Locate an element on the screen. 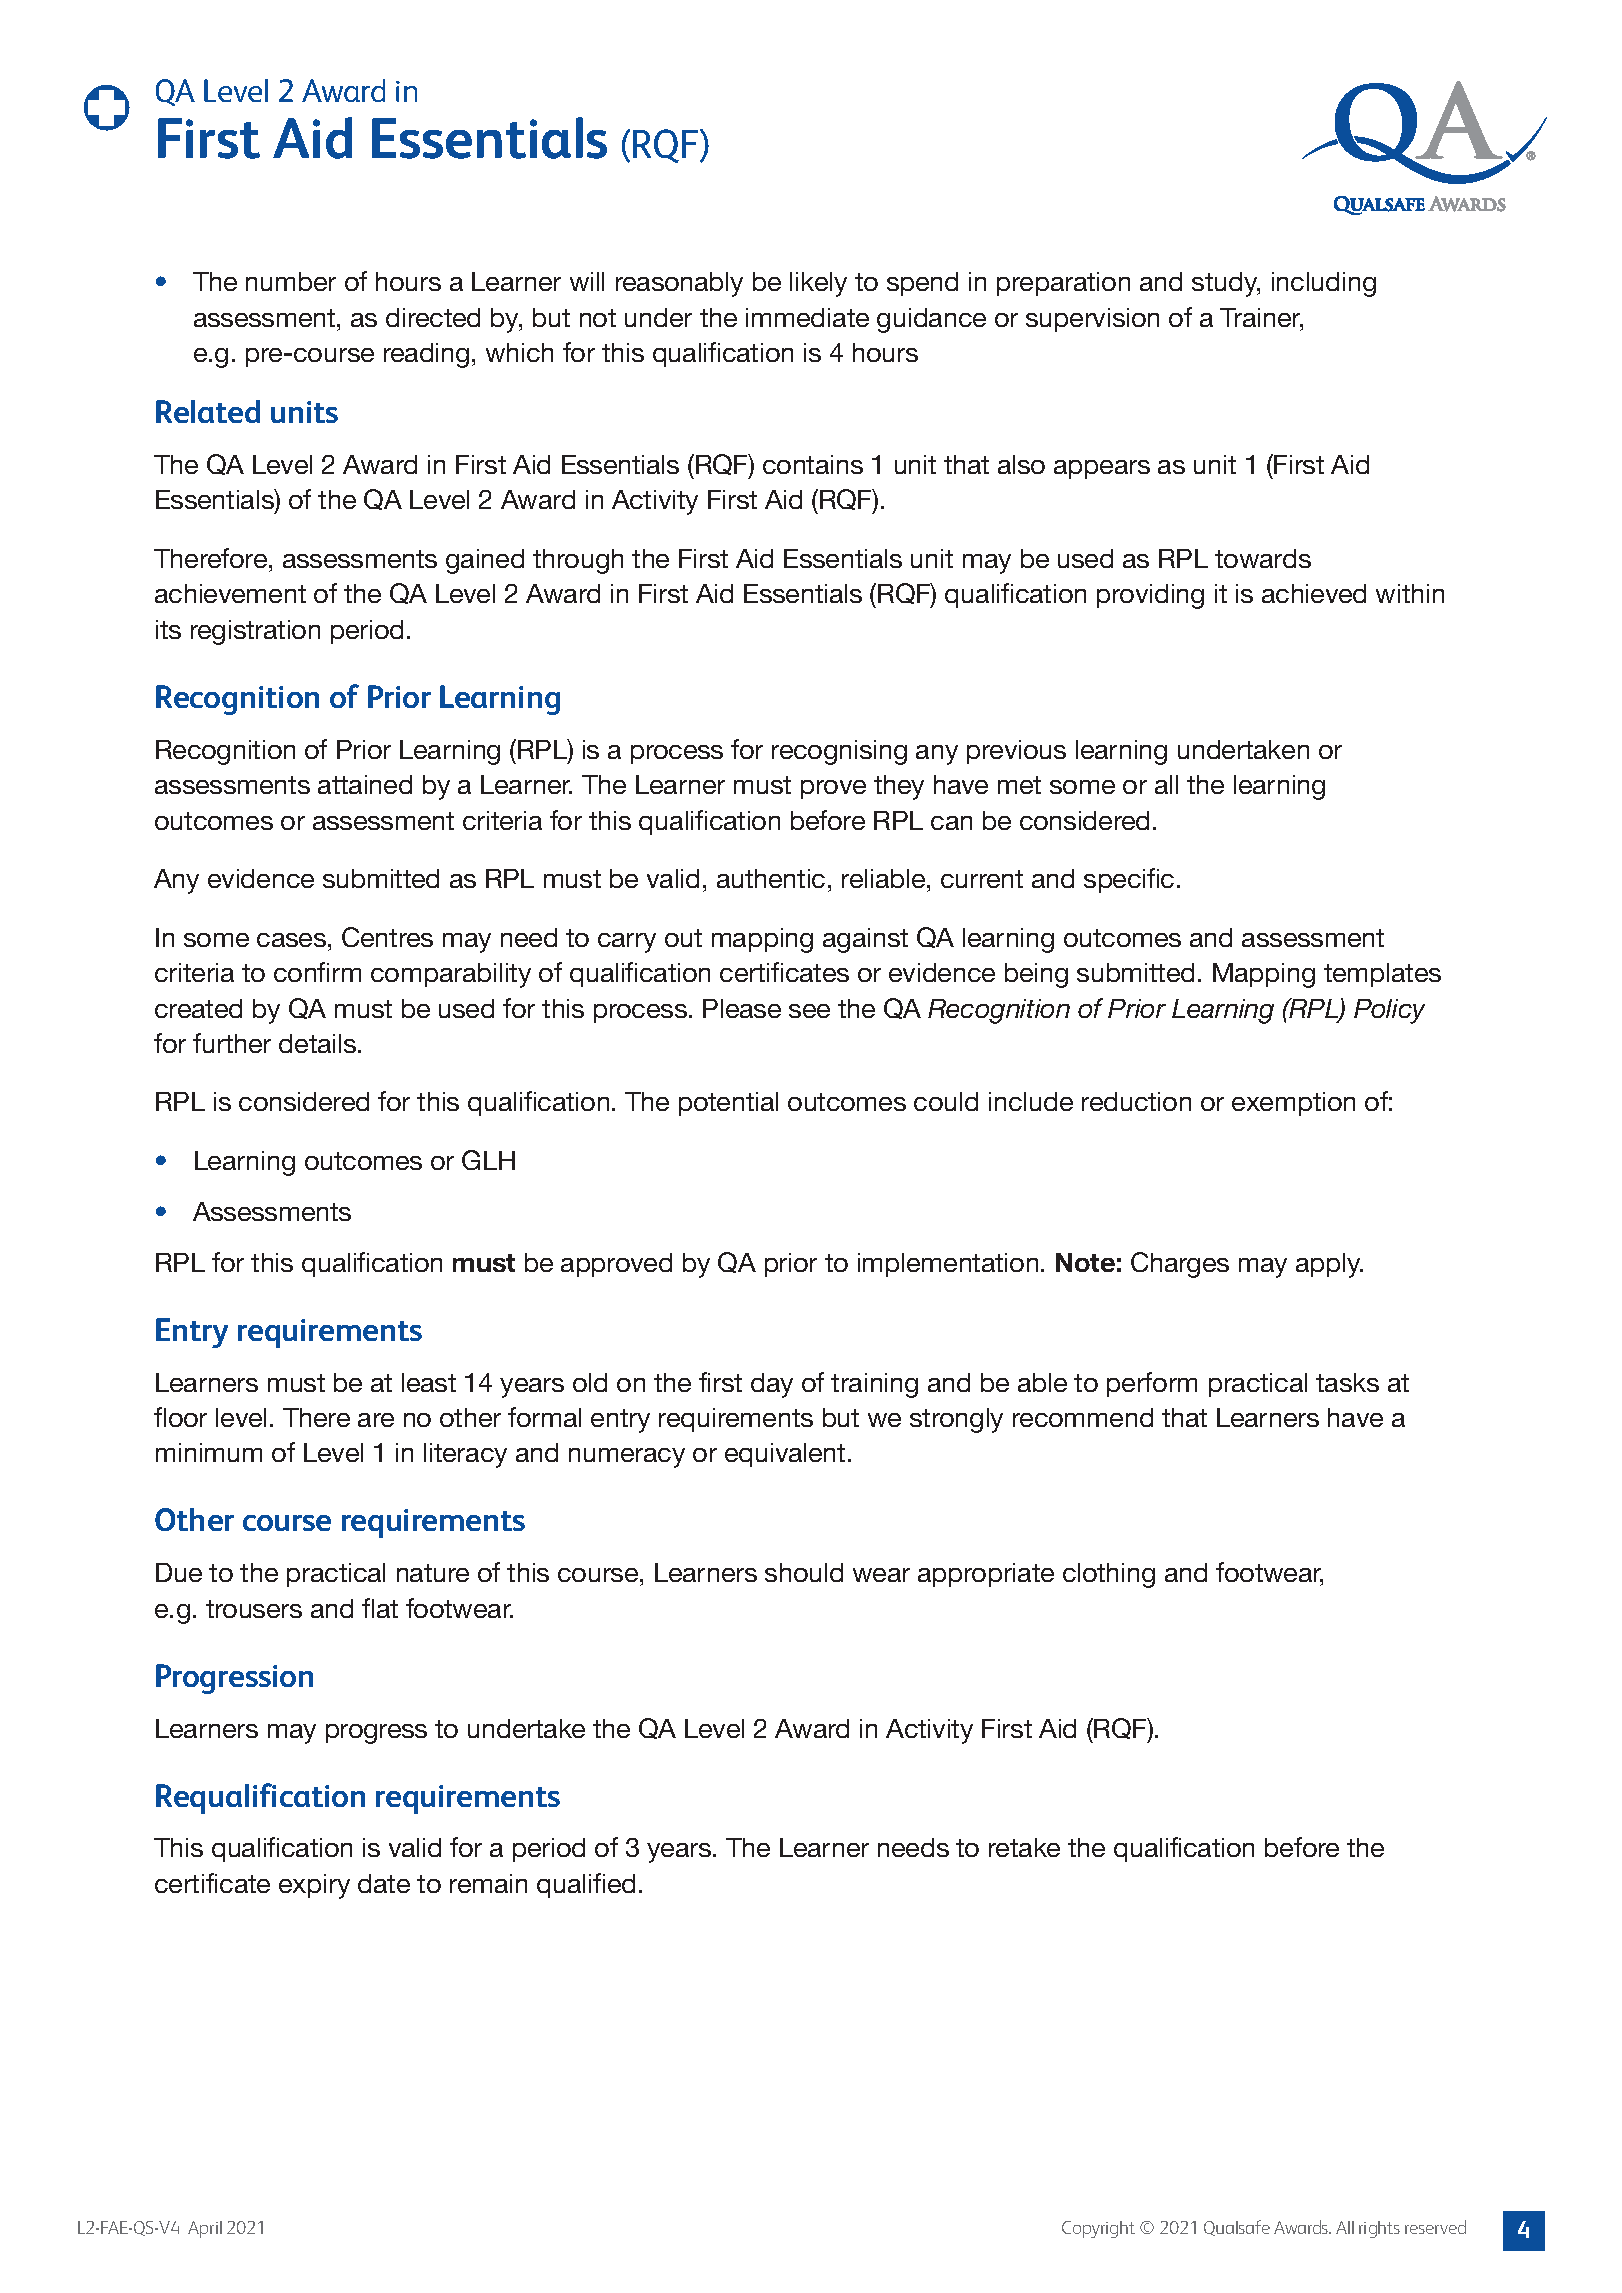 Image resolution: width=1622 pixels, height=2293 pixels. against is located at coordinates (865, 940).
